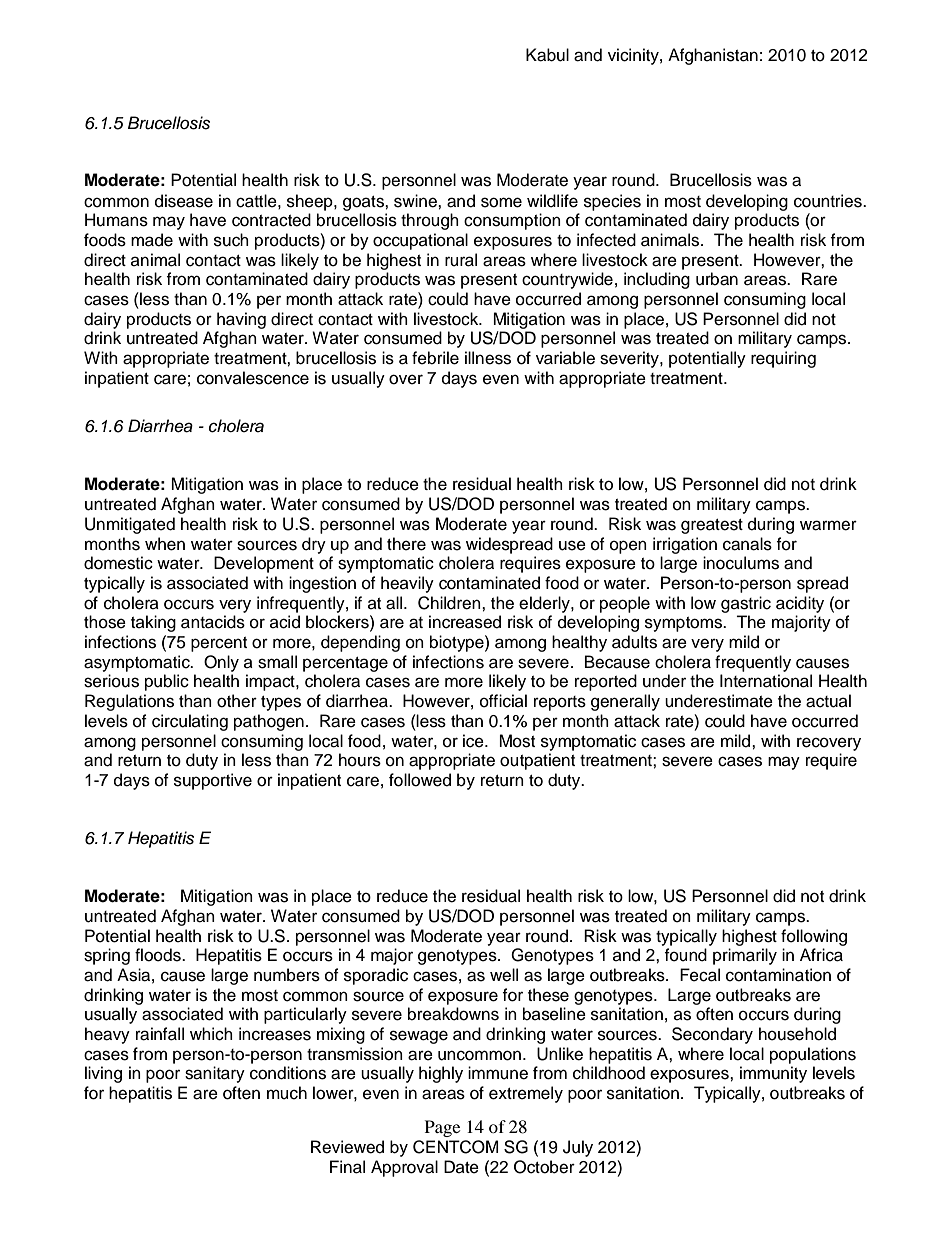 This document has height=1233, width=952. I want to click on taking, so click(153, 623).
